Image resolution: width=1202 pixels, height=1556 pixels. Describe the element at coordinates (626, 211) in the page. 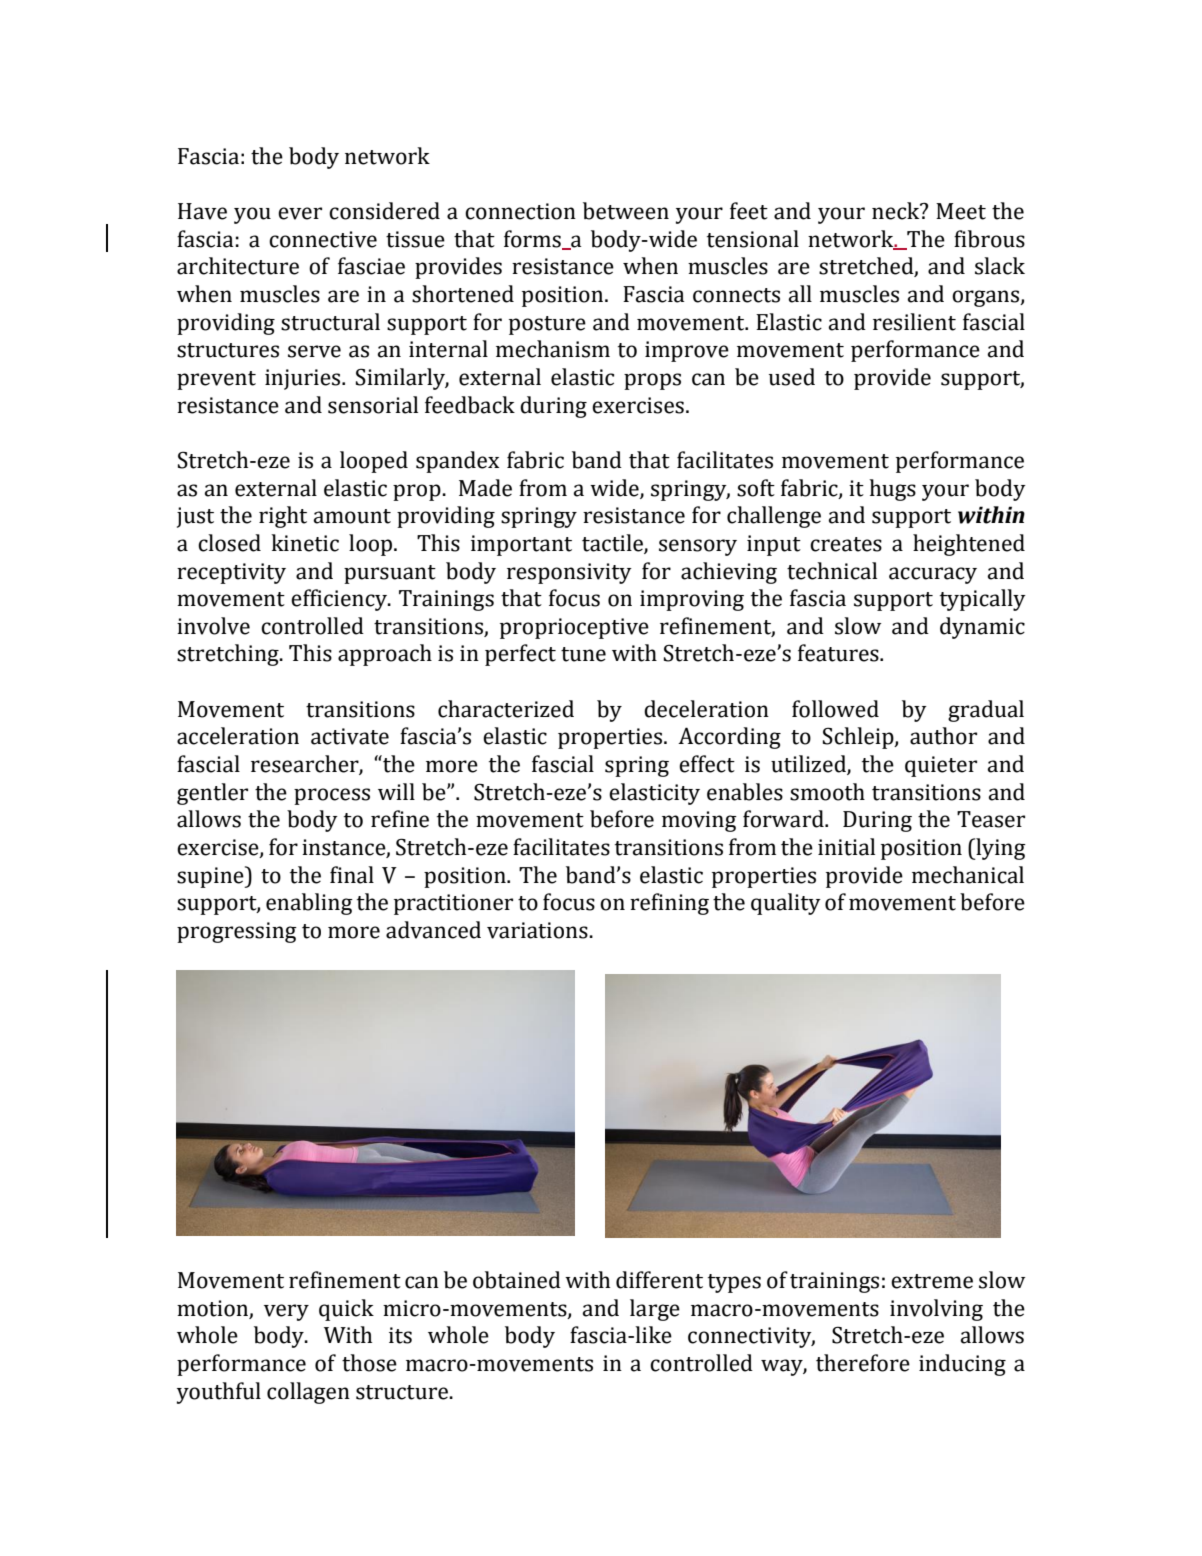

I see `between` at that location.
